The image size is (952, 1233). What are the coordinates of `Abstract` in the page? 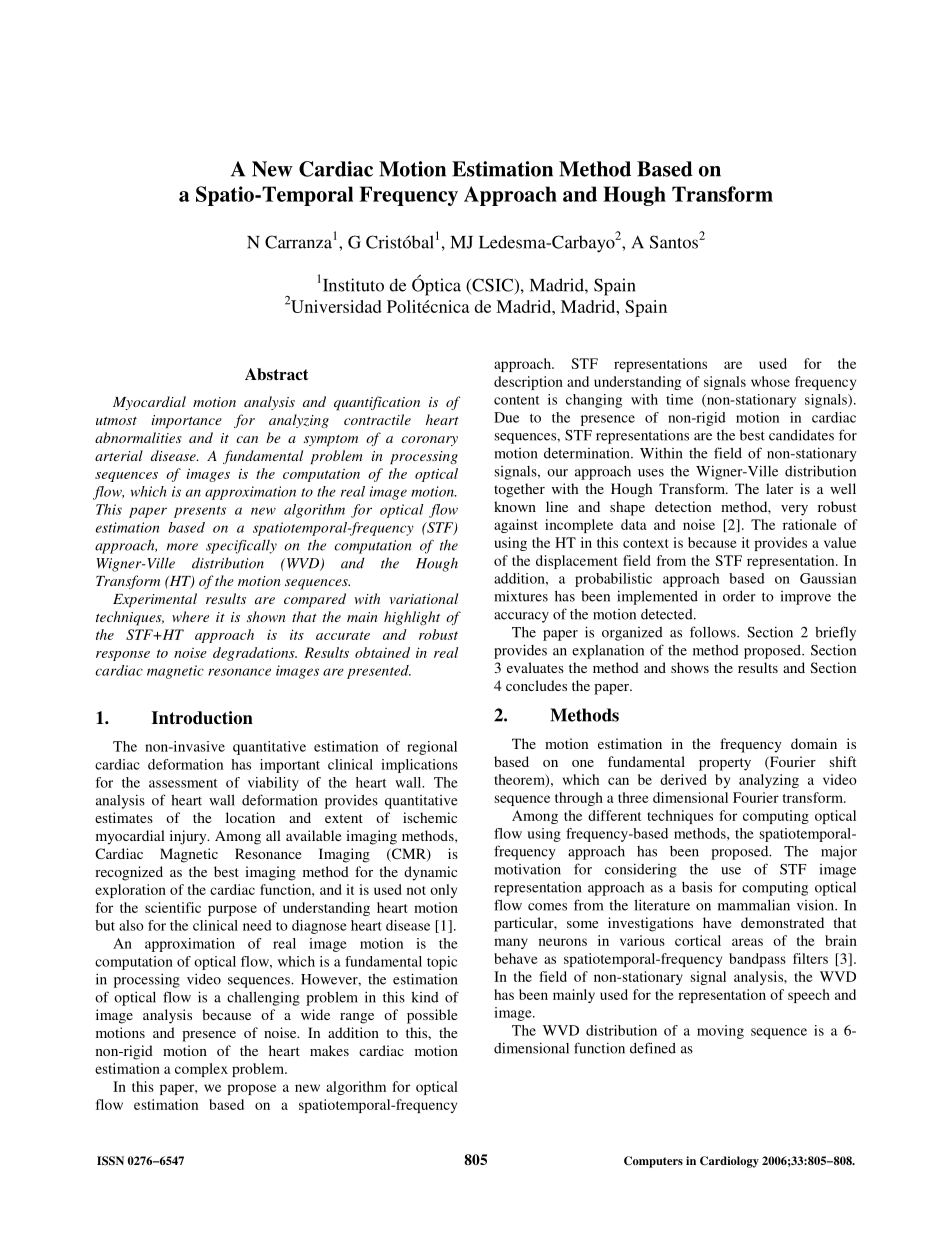 It's located at (277, 374).
